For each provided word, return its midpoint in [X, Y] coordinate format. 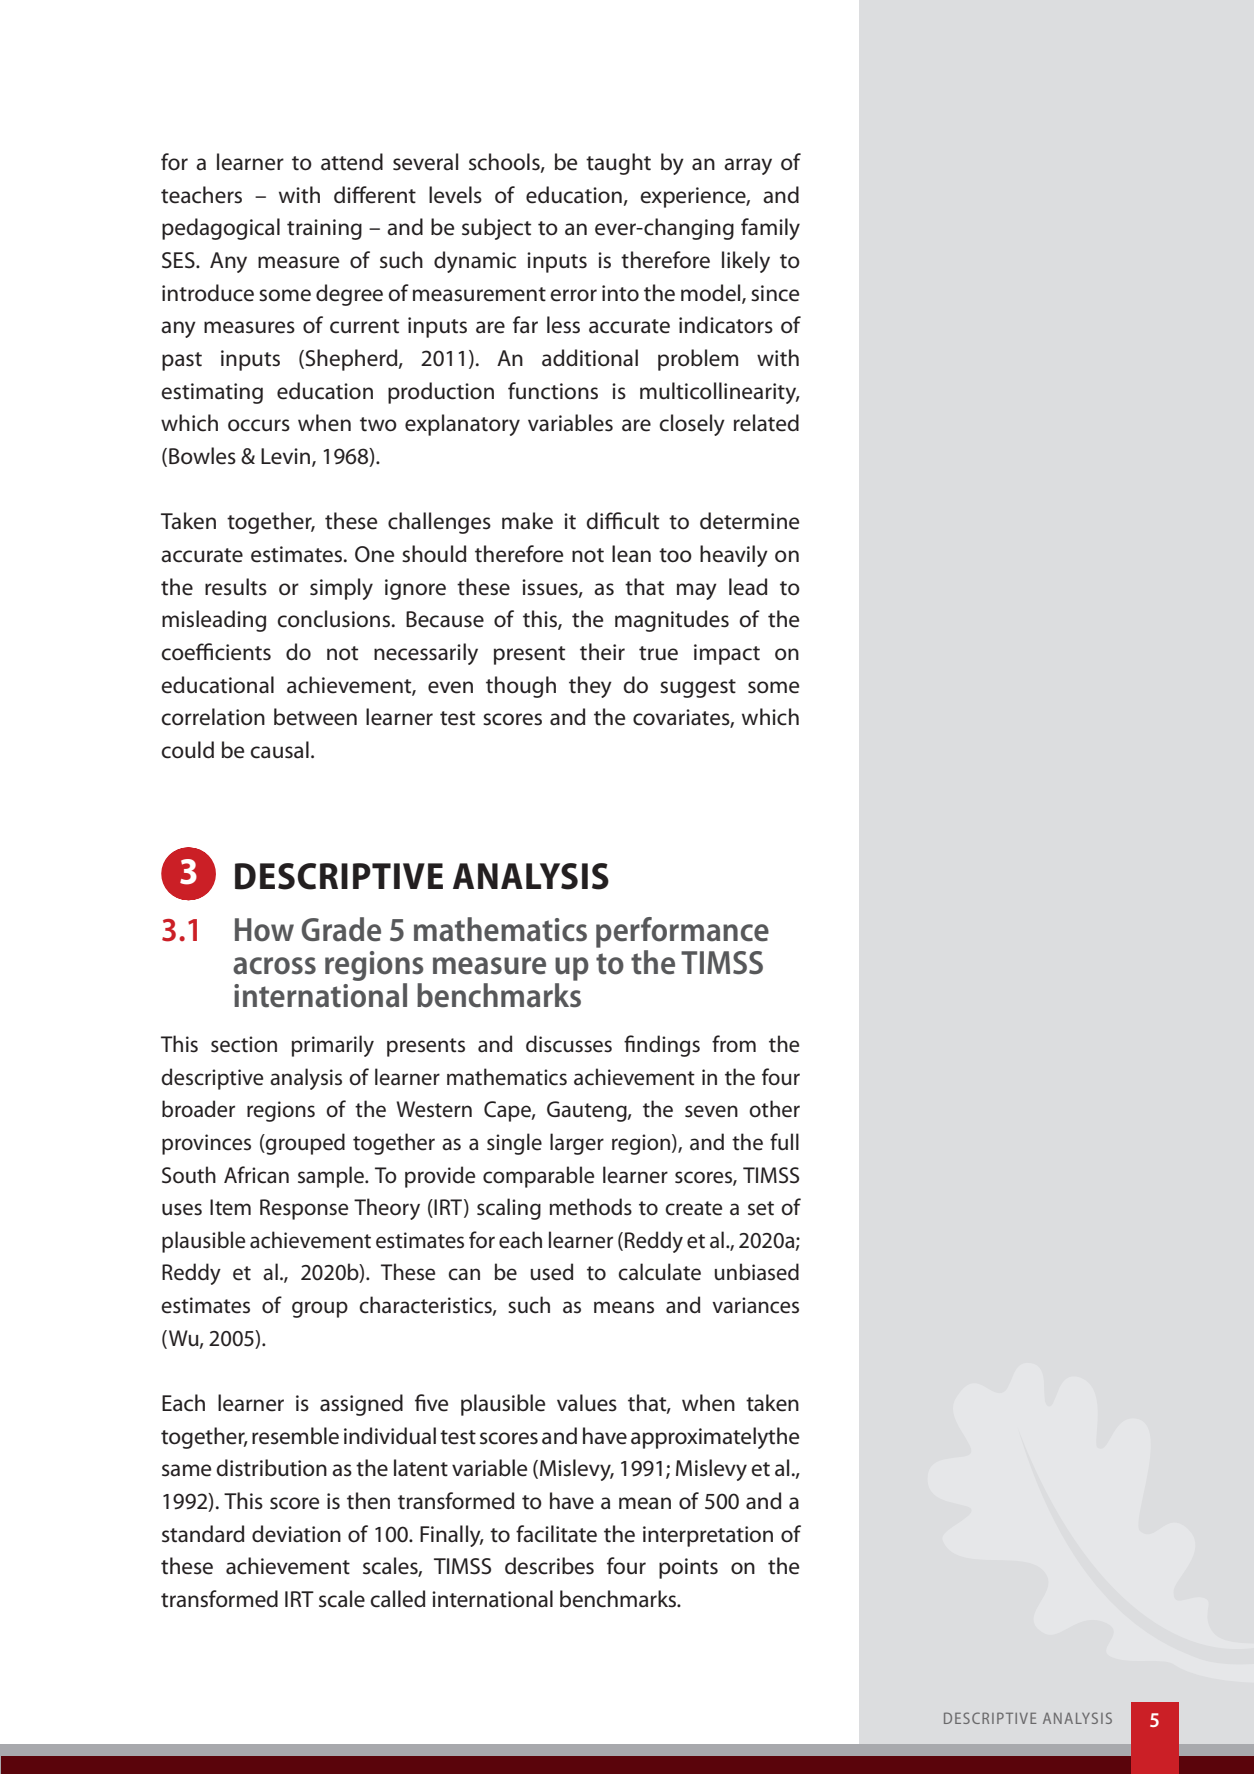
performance [682, 932]
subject [496, 229]
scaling [509, 1209]
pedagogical [221, 229]
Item [230, 1207]
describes [549, 1566]
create [693, 1208]
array [748, 166]
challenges [439, 523]
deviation [296, 1534]
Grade [341, 929]
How [264, 930]
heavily [734, 556]
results [236, 587]
